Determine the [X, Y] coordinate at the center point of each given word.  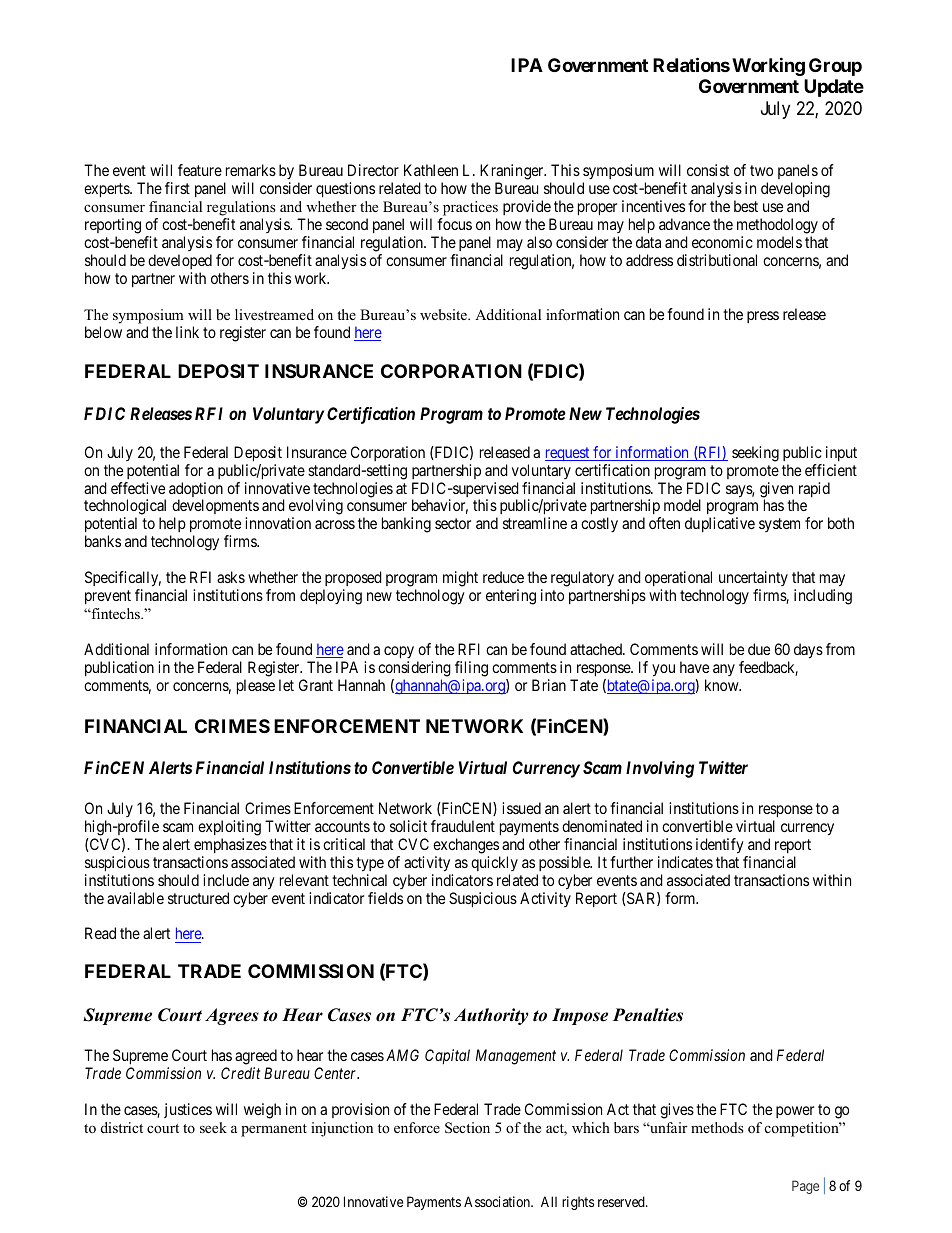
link [187, 332]
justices [188, 1110]
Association [498, 1201]
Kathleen [431, 170]
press [763, 317]
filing [471, 669]
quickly [494, 863]
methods [717, 1127]
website [444, 314]
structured [198, 898]
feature [200, 170]
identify [721, 847]
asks [231, 577]
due [759, 649]
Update [834, 88]
